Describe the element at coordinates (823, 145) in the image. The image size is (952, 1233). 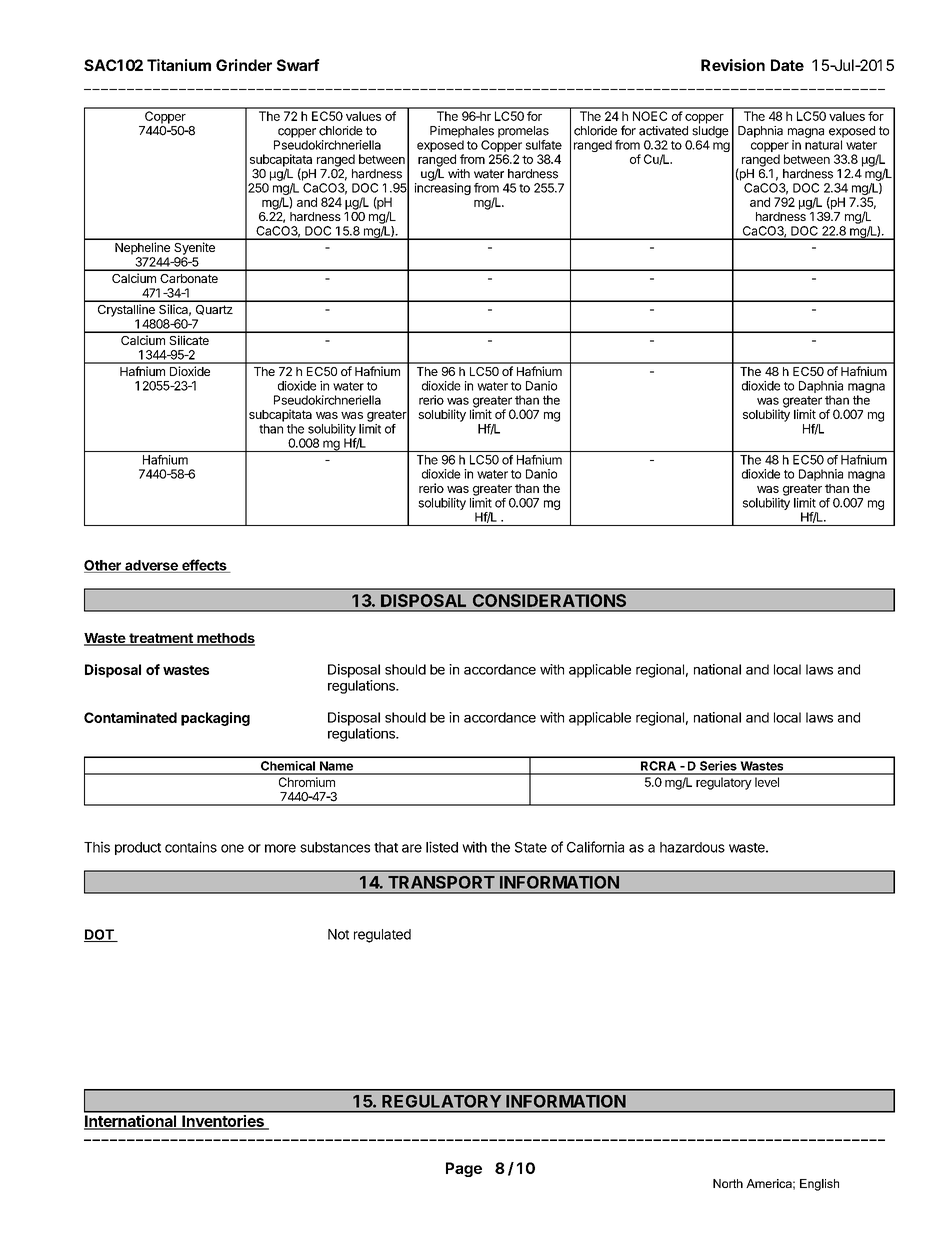
I see `natural` at that location.
